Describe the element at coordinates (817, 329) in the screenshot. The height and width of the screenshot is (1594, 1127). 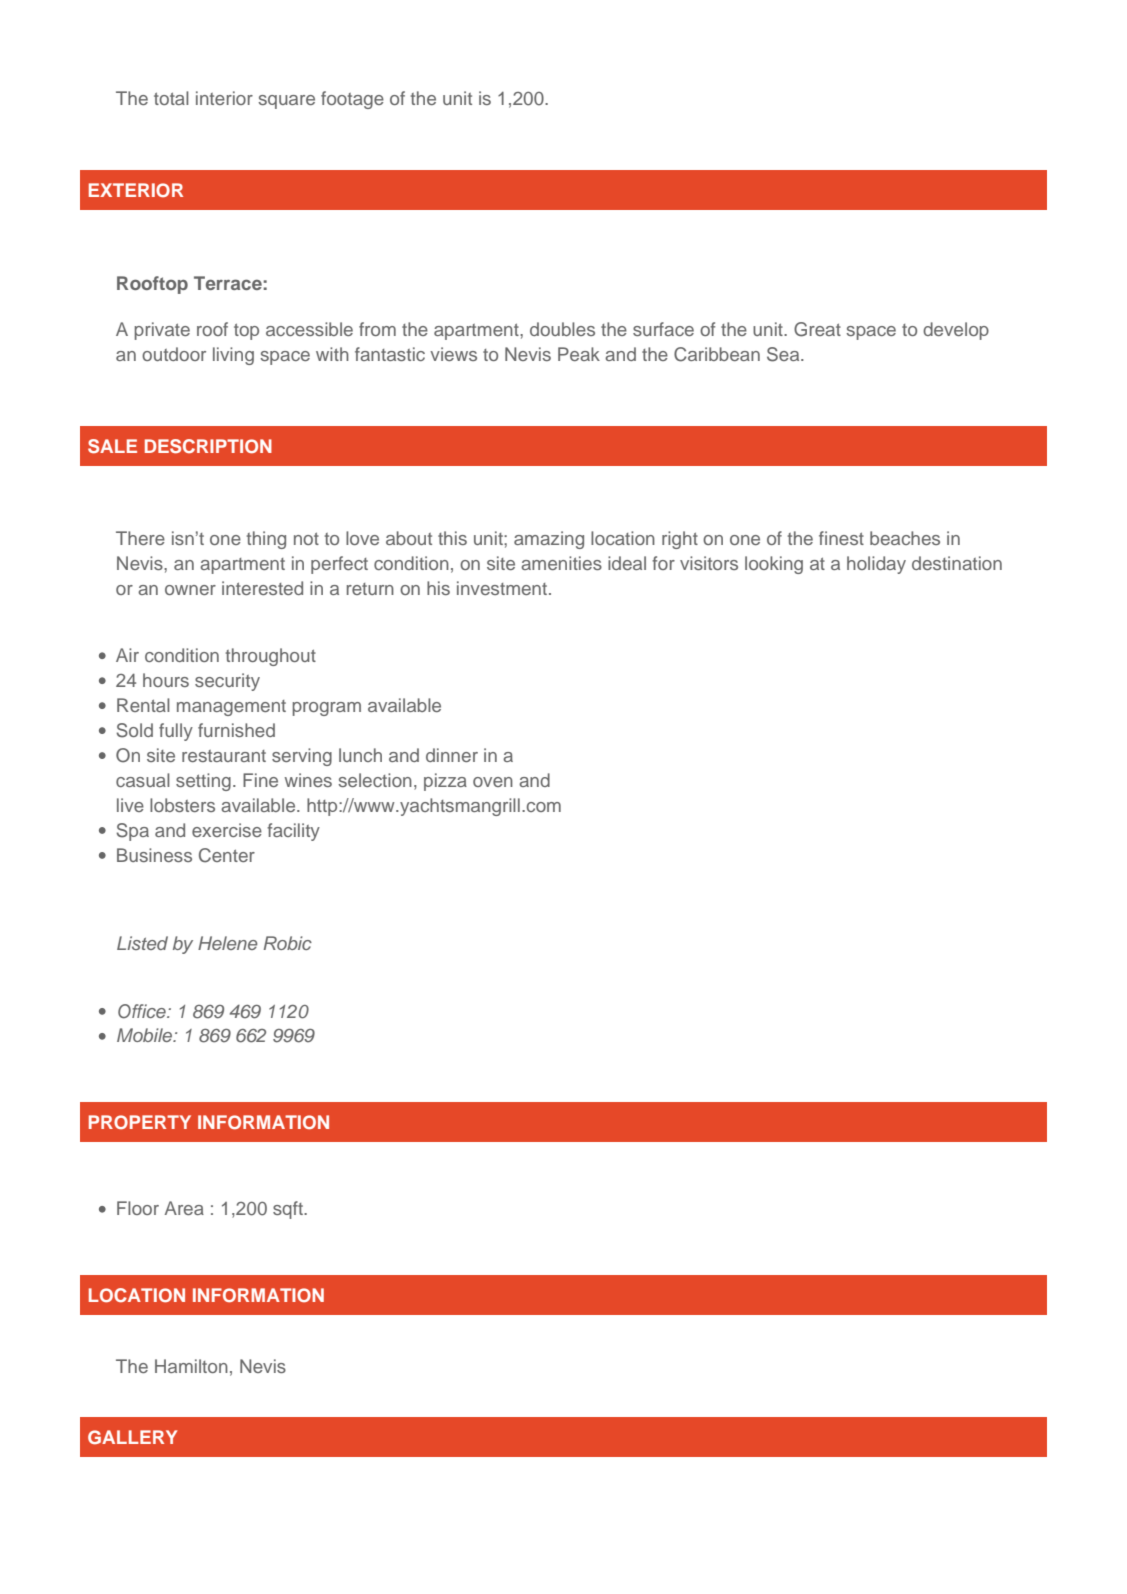
I see `Great` at that location.
